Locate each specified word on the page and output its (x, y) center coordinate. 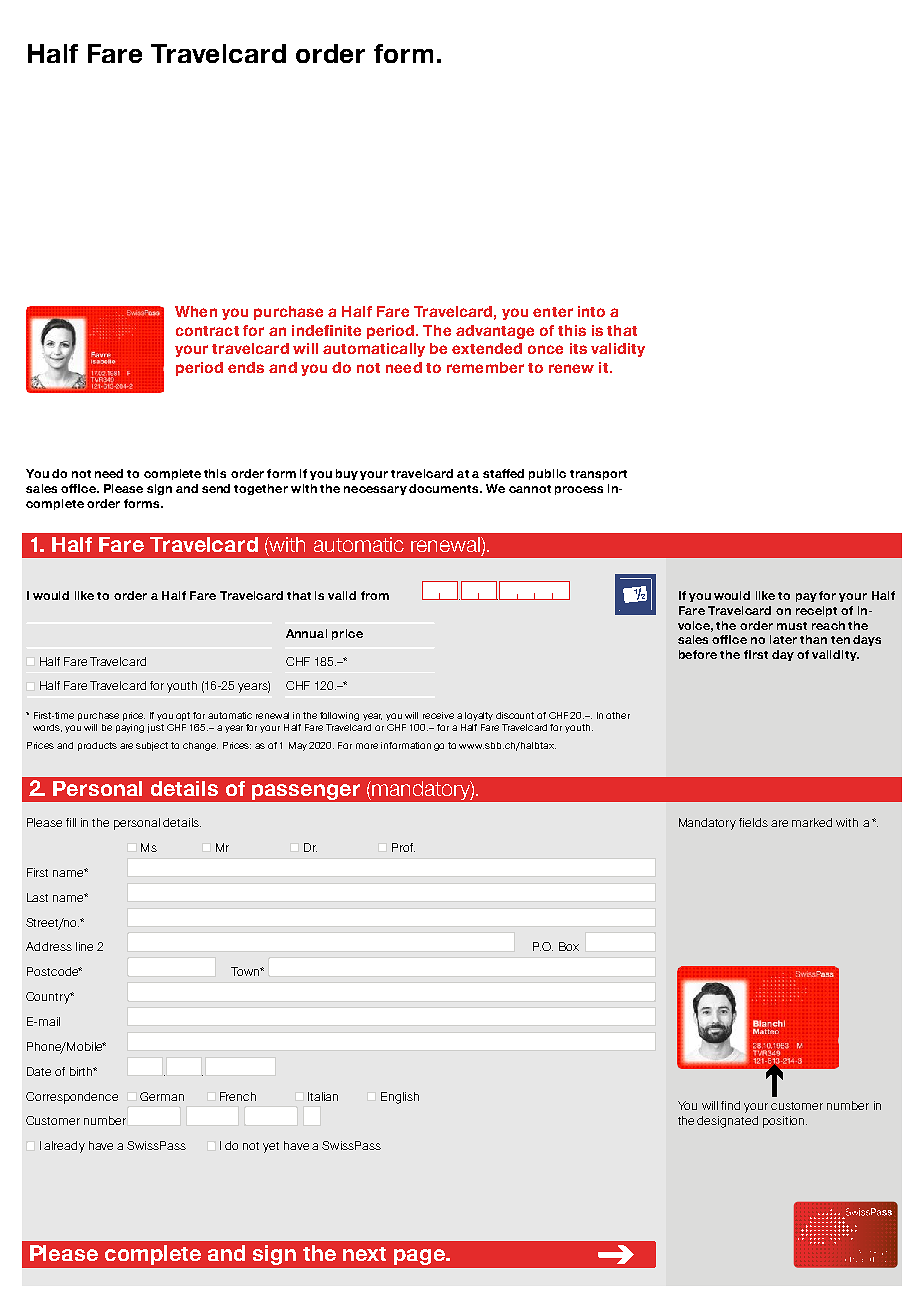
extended (487, 348)
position (785, 1122)
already (64, 1147)
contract (207, 331)
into (591, 311)
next (364, 1254)
